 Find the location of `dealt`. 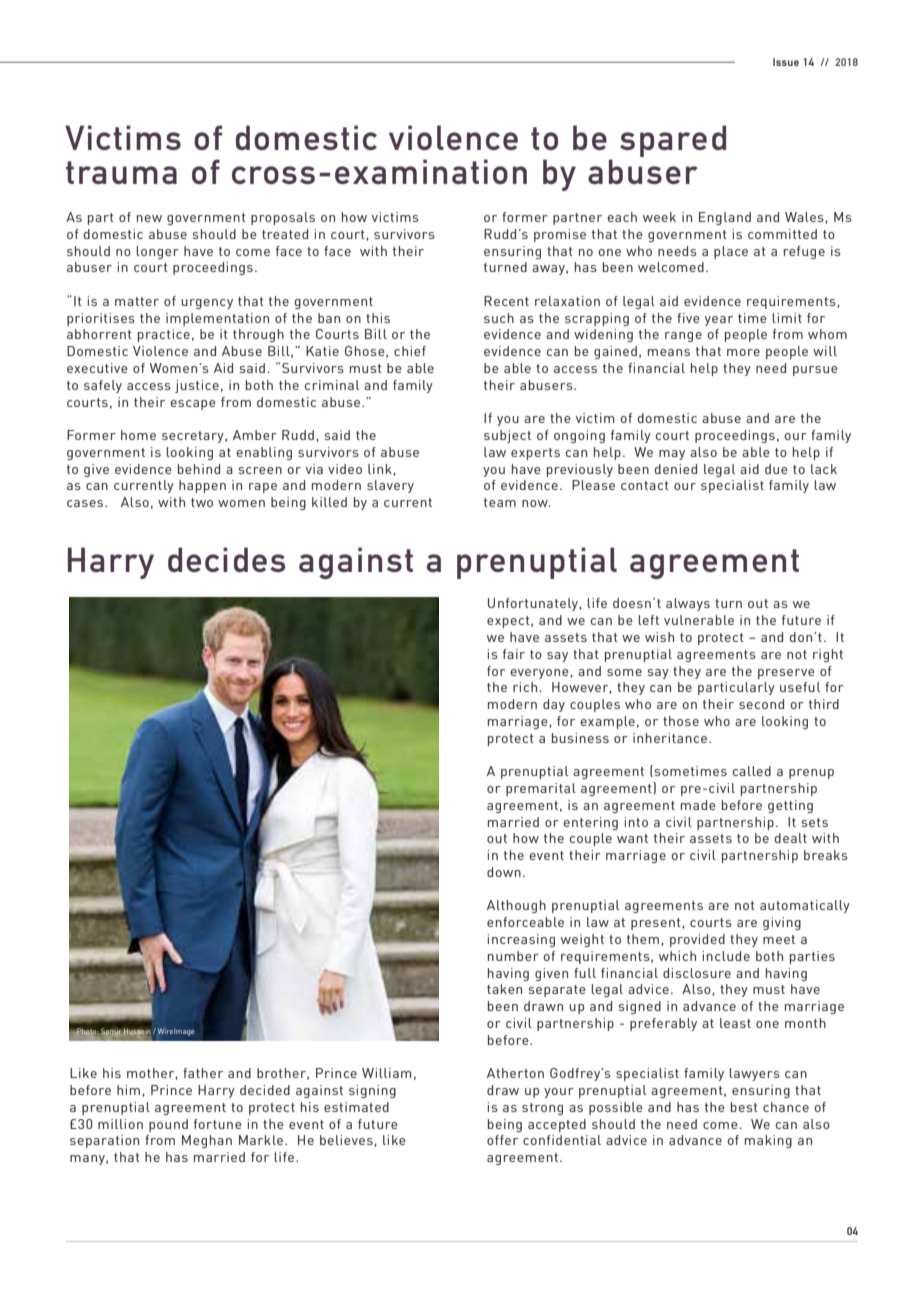

dealt is located at coordinates (790, 838).
